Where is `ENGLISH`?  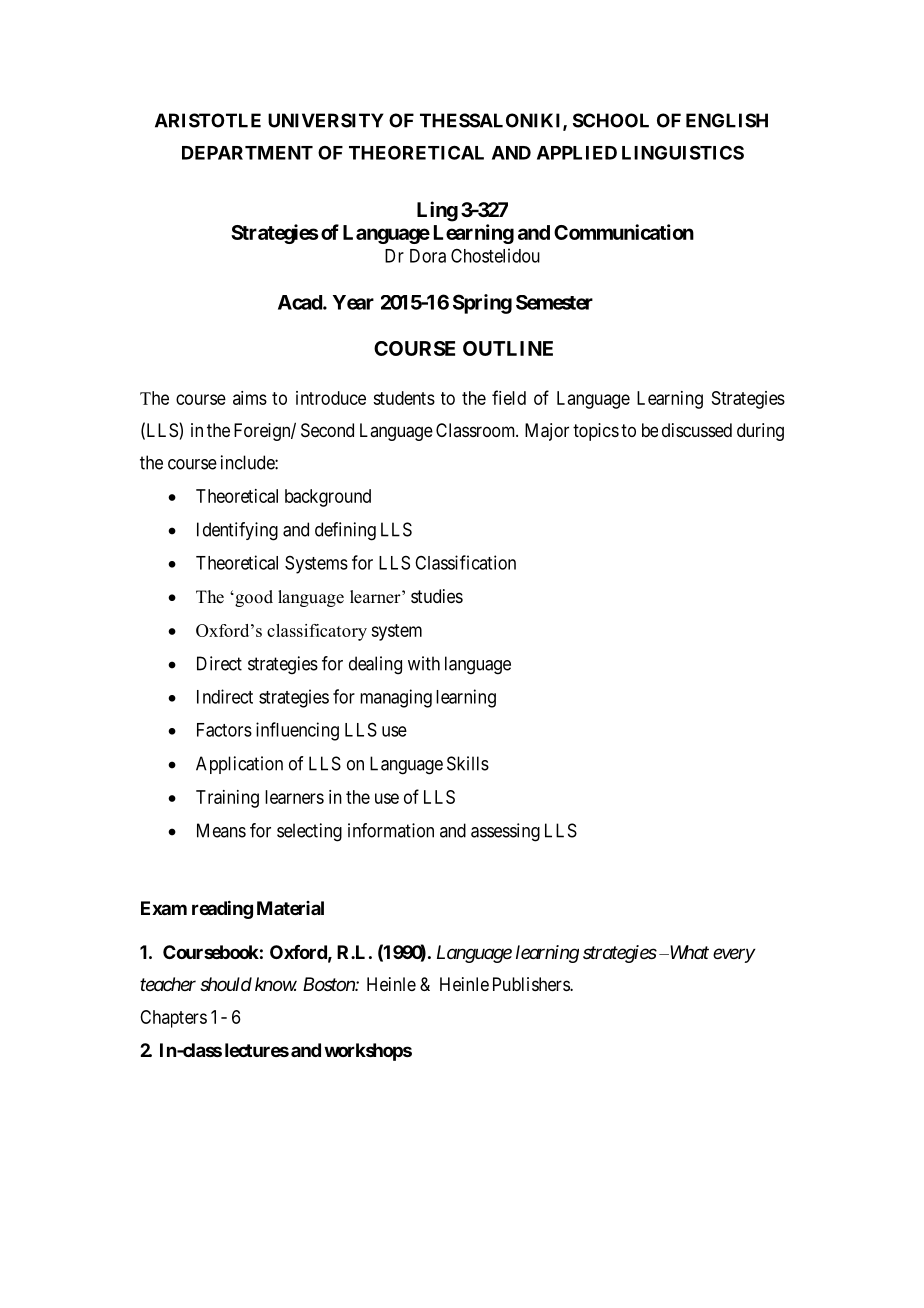
ENGLISH is located at coordinates (727, 120).
